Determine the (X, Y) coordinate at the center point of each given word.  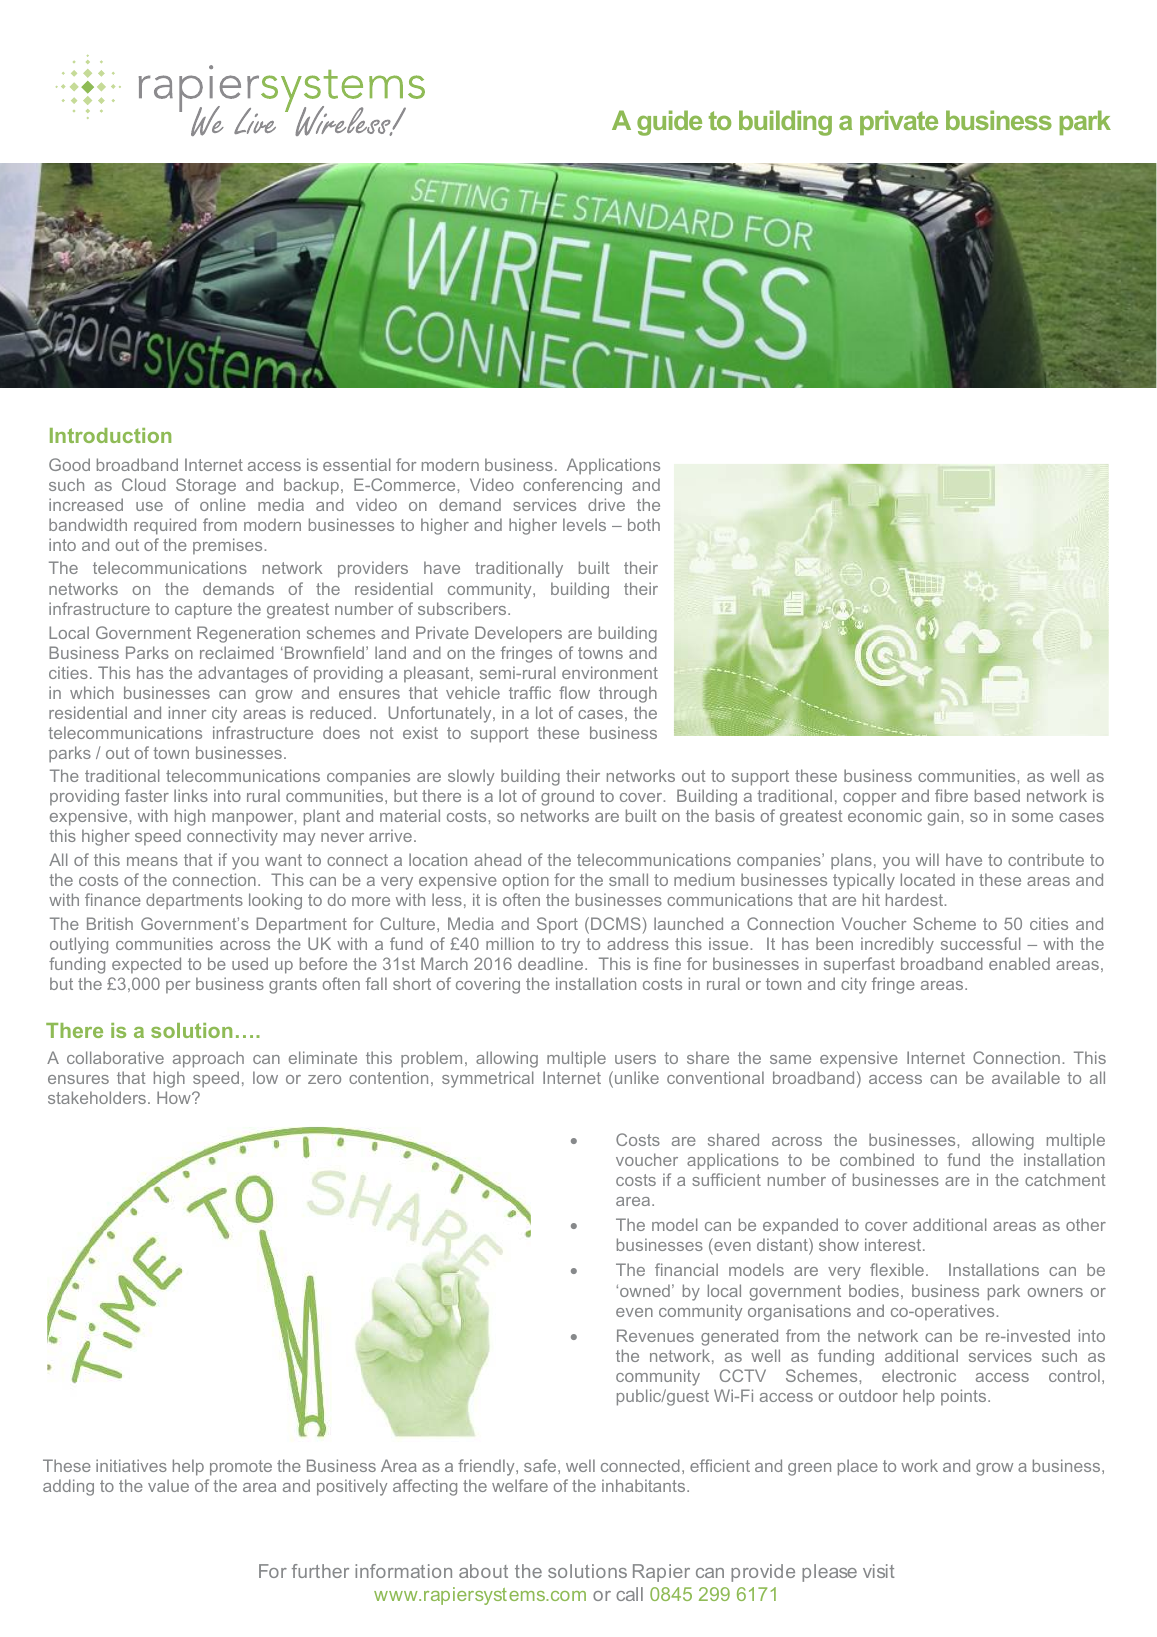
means (152, 861)
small (628, 879)
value (168, 1485)
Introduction (110, 435)
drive (606, 504)
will (927, 859)
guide (669, 123)
